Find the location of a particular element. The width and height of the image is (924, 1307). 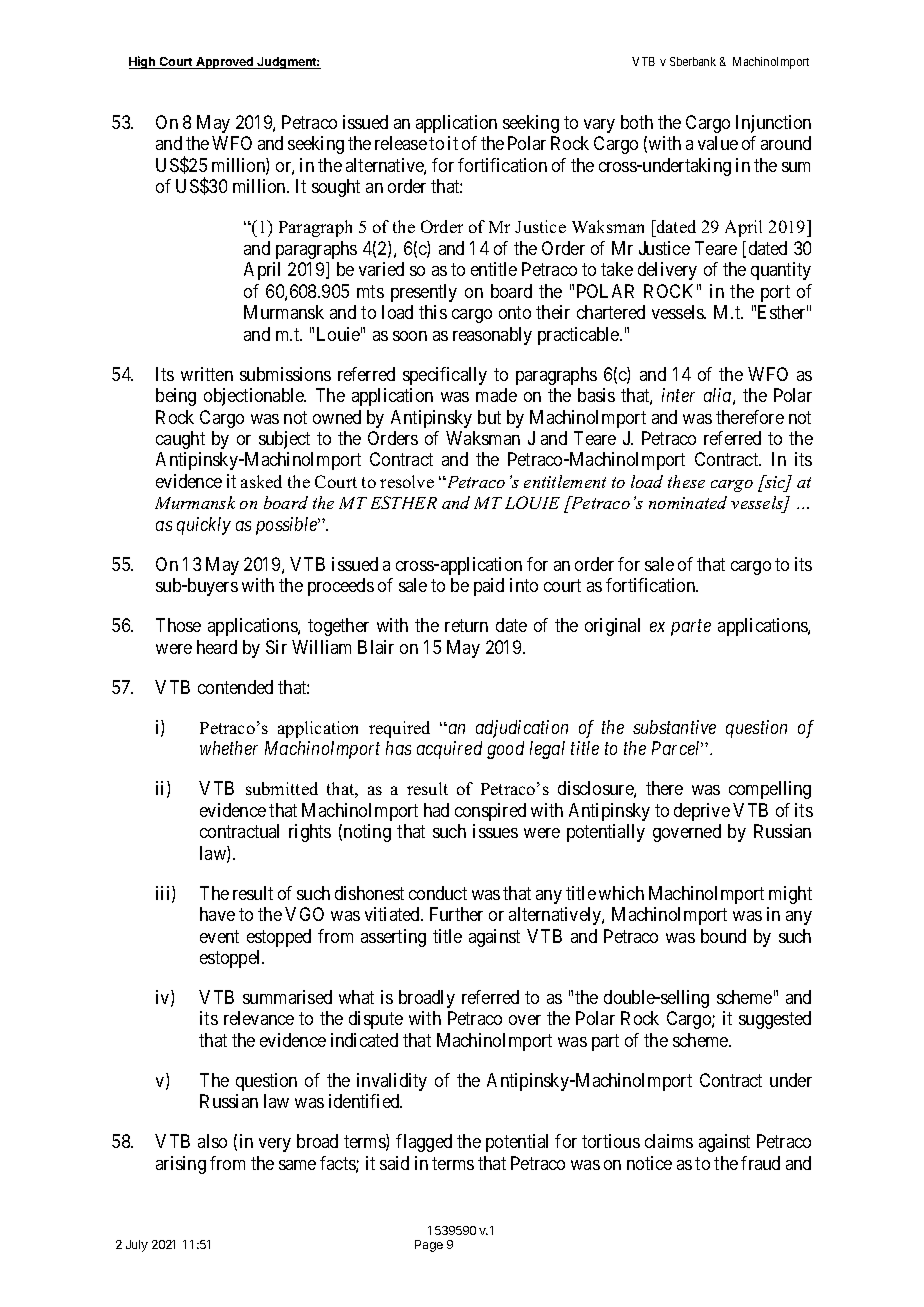

inter is located at coordinates (678, 395).
